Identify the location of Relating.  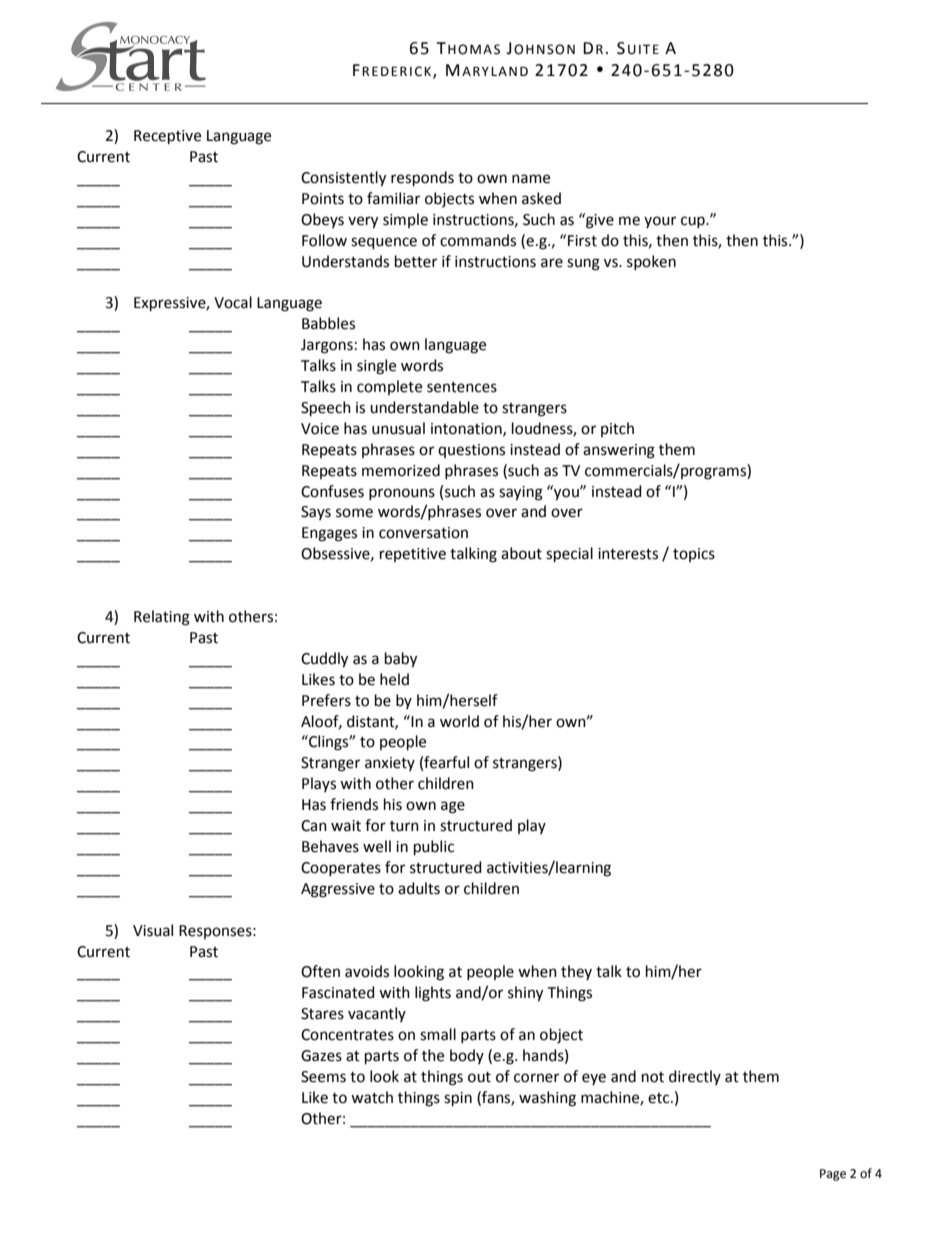
(162, 618).
